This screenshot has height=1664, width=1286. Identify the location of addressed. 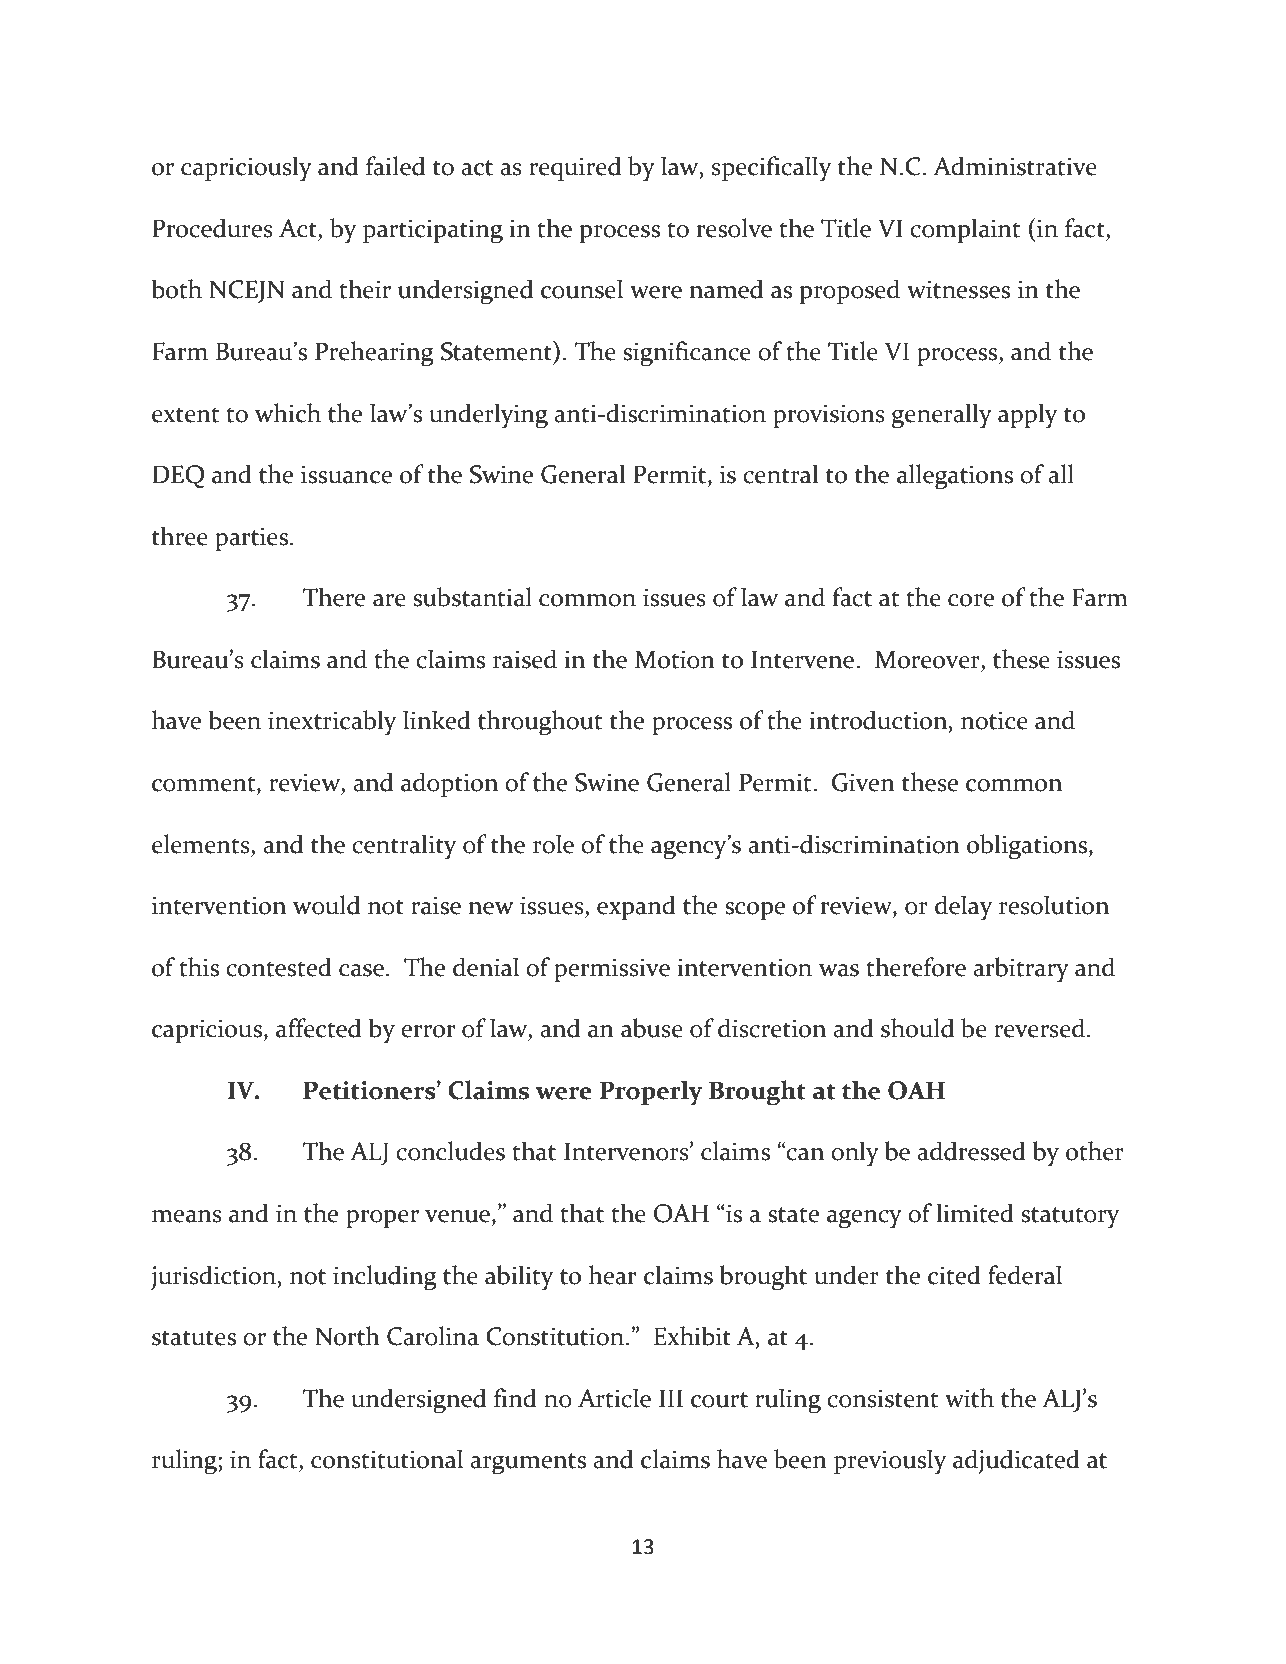
(971, 1151).
